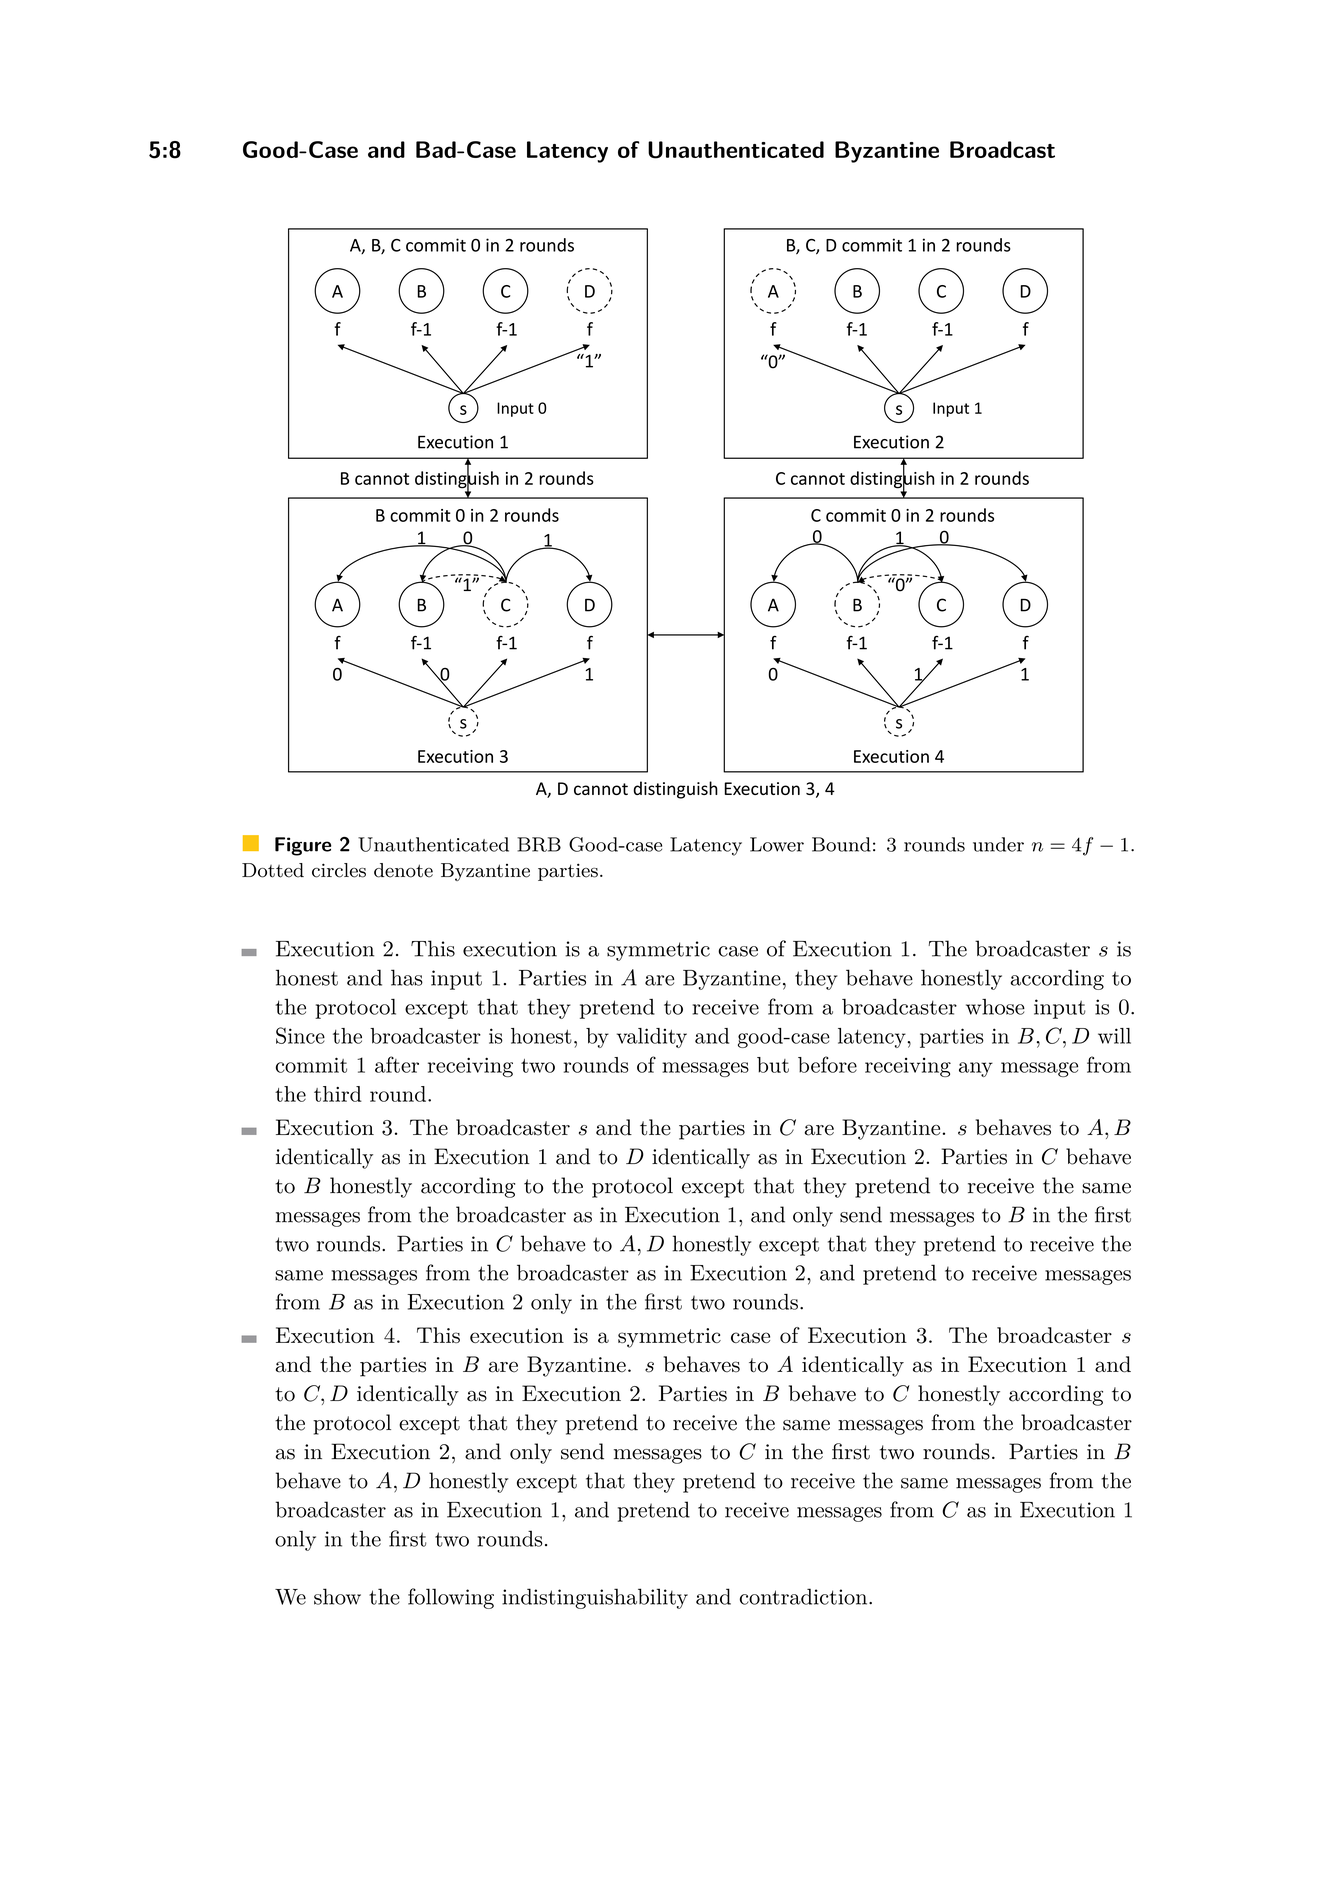  I want to click on before, so click(827, 1064).
